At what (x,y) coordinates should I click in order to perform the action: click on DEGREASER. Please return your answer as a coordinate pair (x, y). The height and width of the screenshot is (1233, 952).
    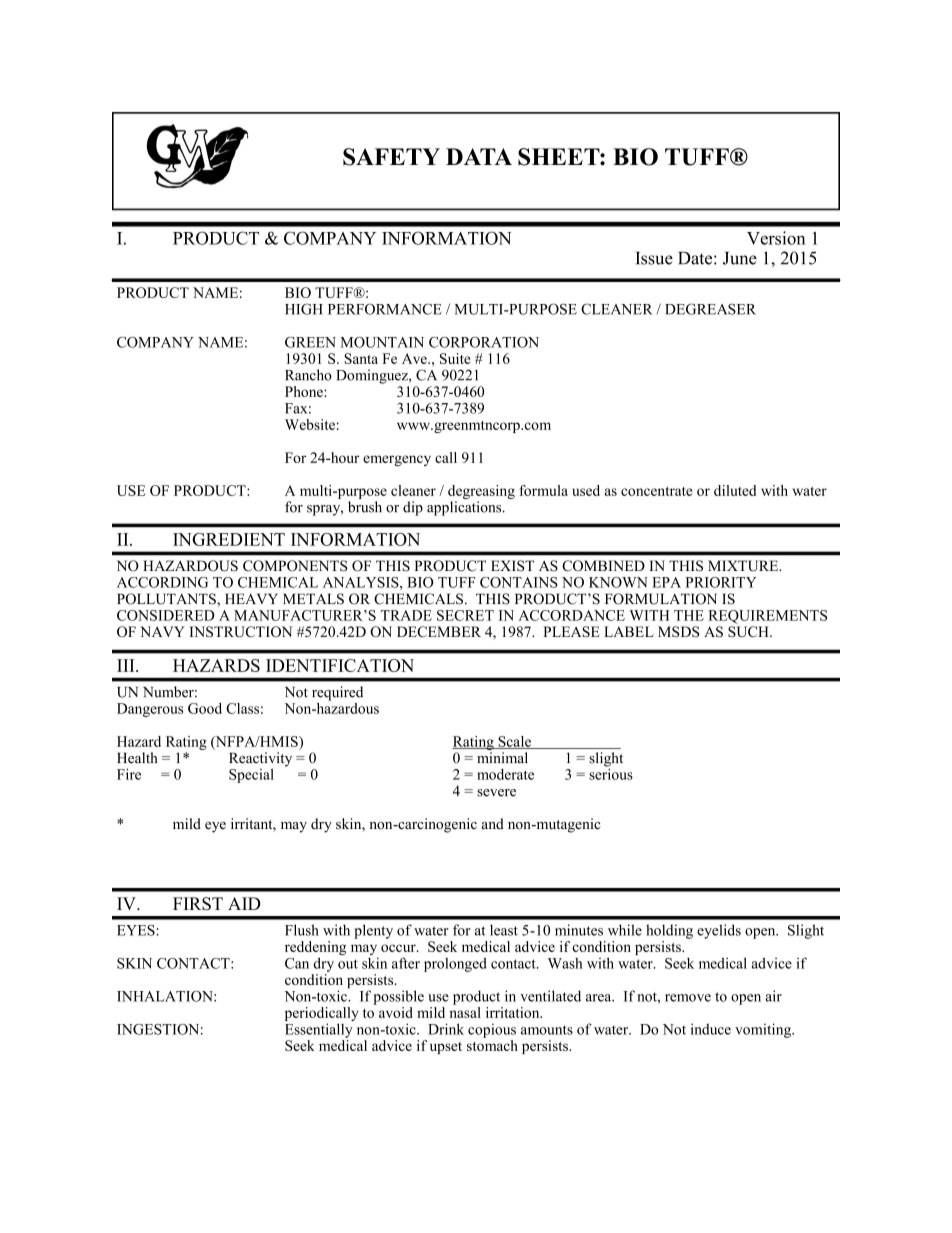
    Looking at the image, I should click on (710, 309).
